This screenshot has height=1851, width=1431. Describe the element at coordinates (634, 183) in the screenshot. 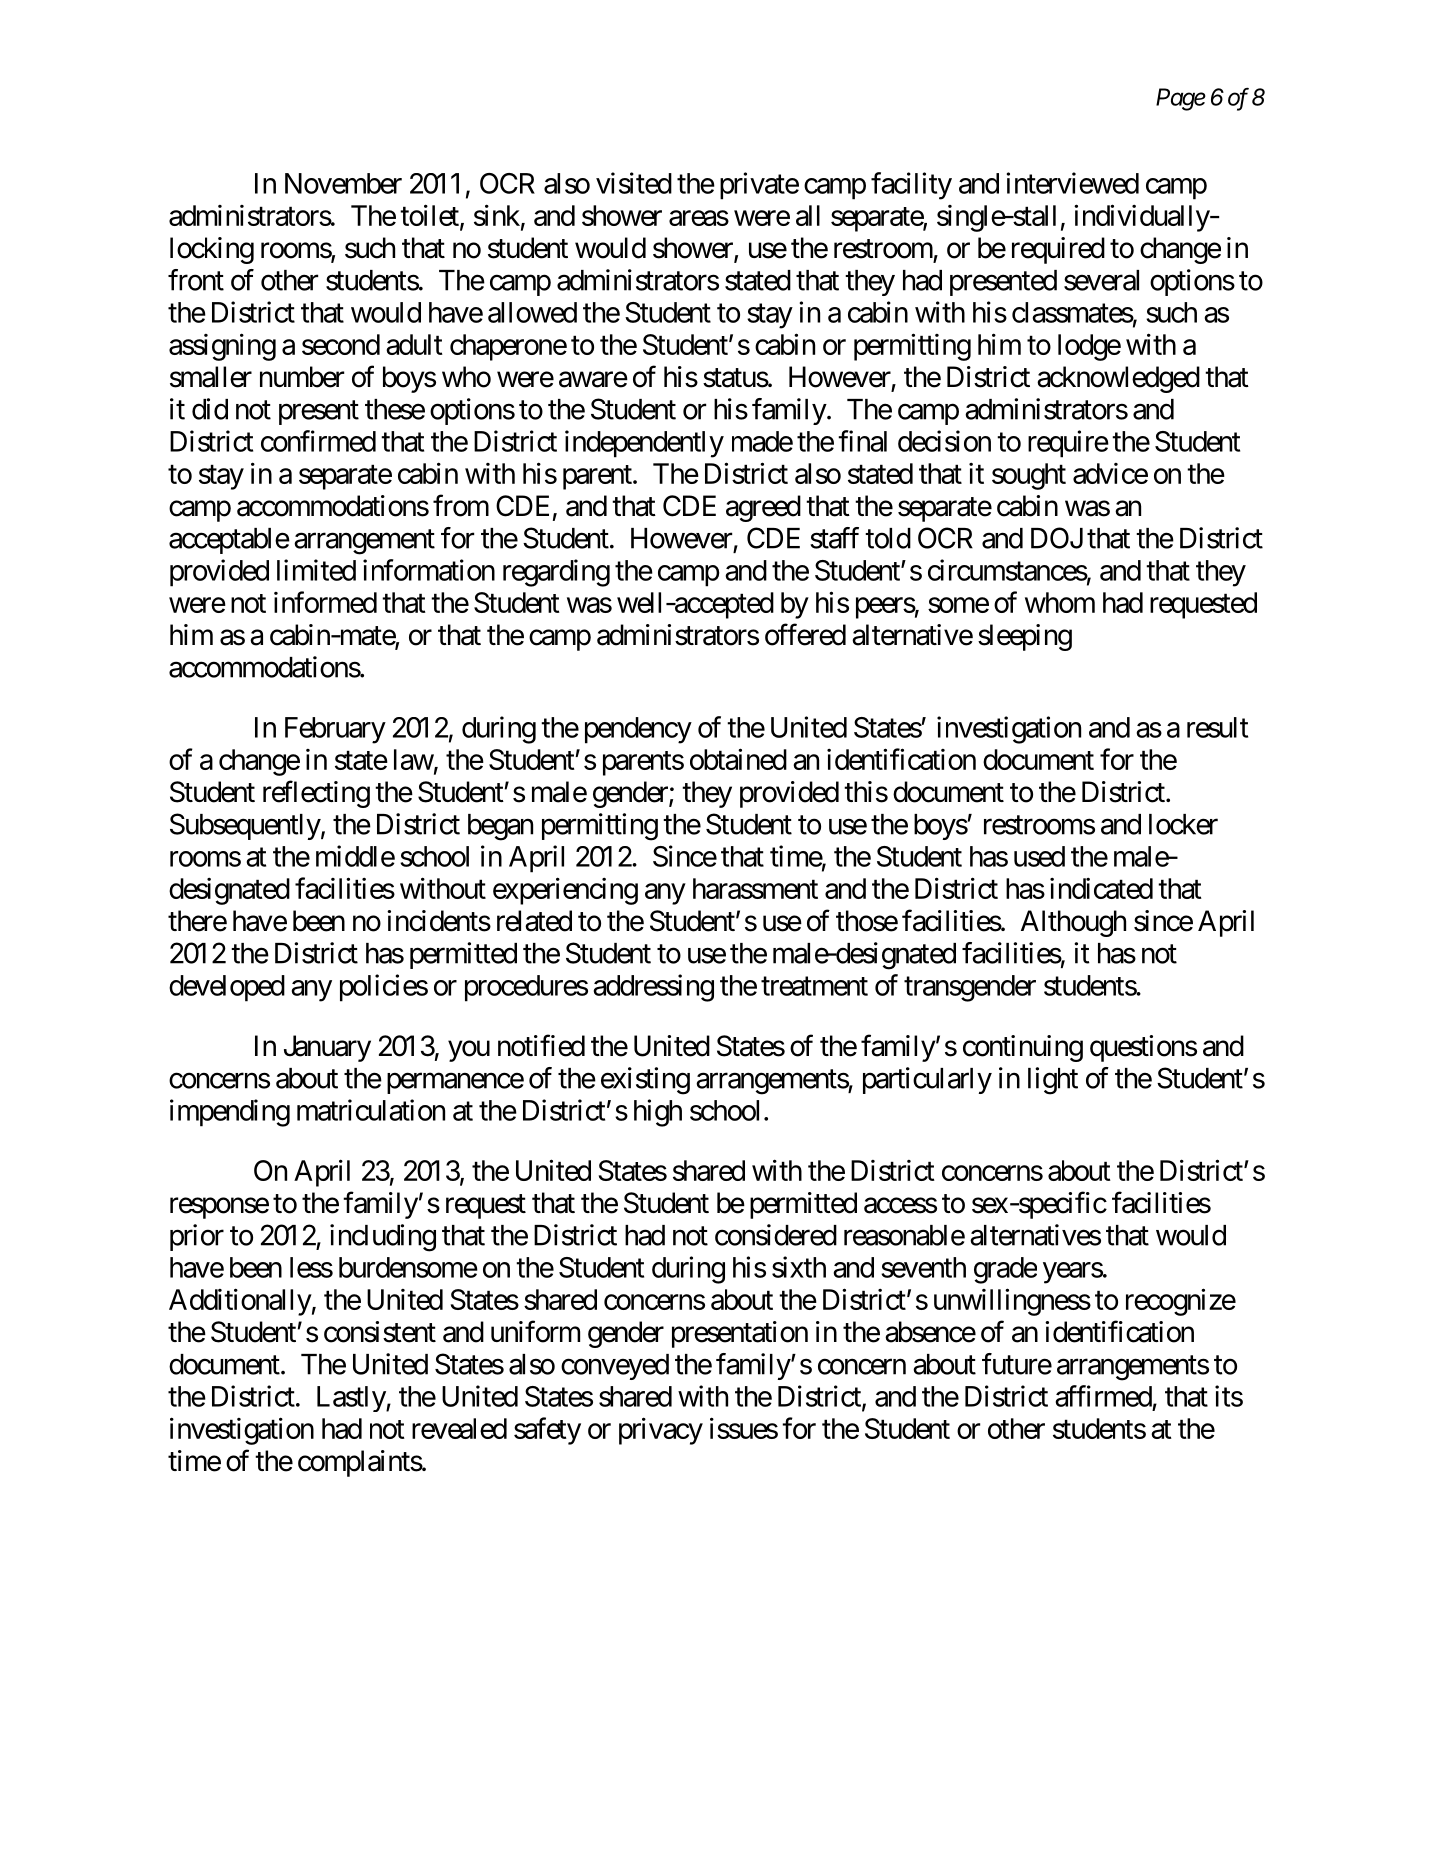

I see `visited` at that location.
